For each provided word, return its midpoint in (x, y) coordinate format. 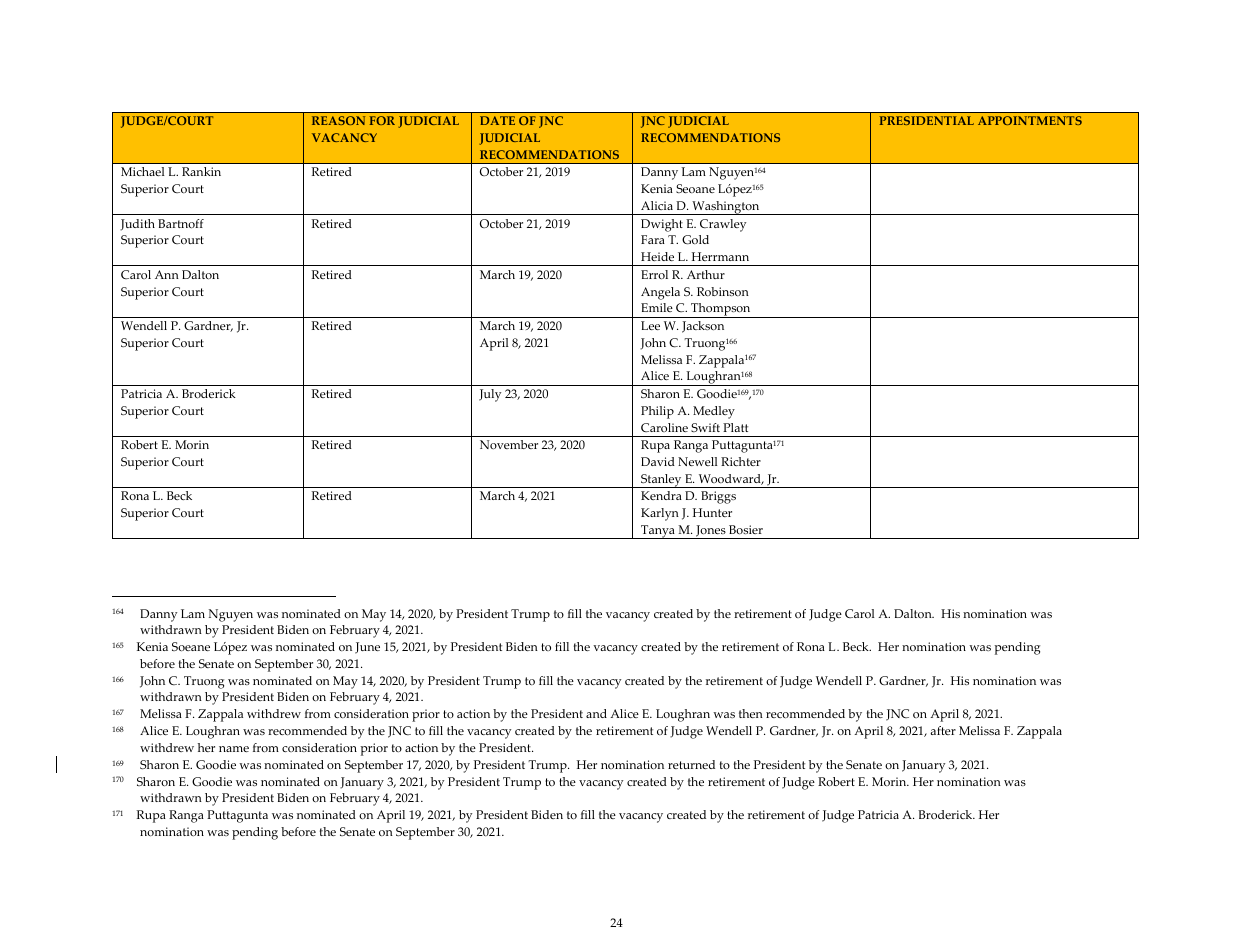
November (509, 444)
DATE (497, 120)
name (234, 749)
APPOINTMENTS (1030, 120)
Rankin (201, 171)
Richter (741, 461)
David (658, 461)
